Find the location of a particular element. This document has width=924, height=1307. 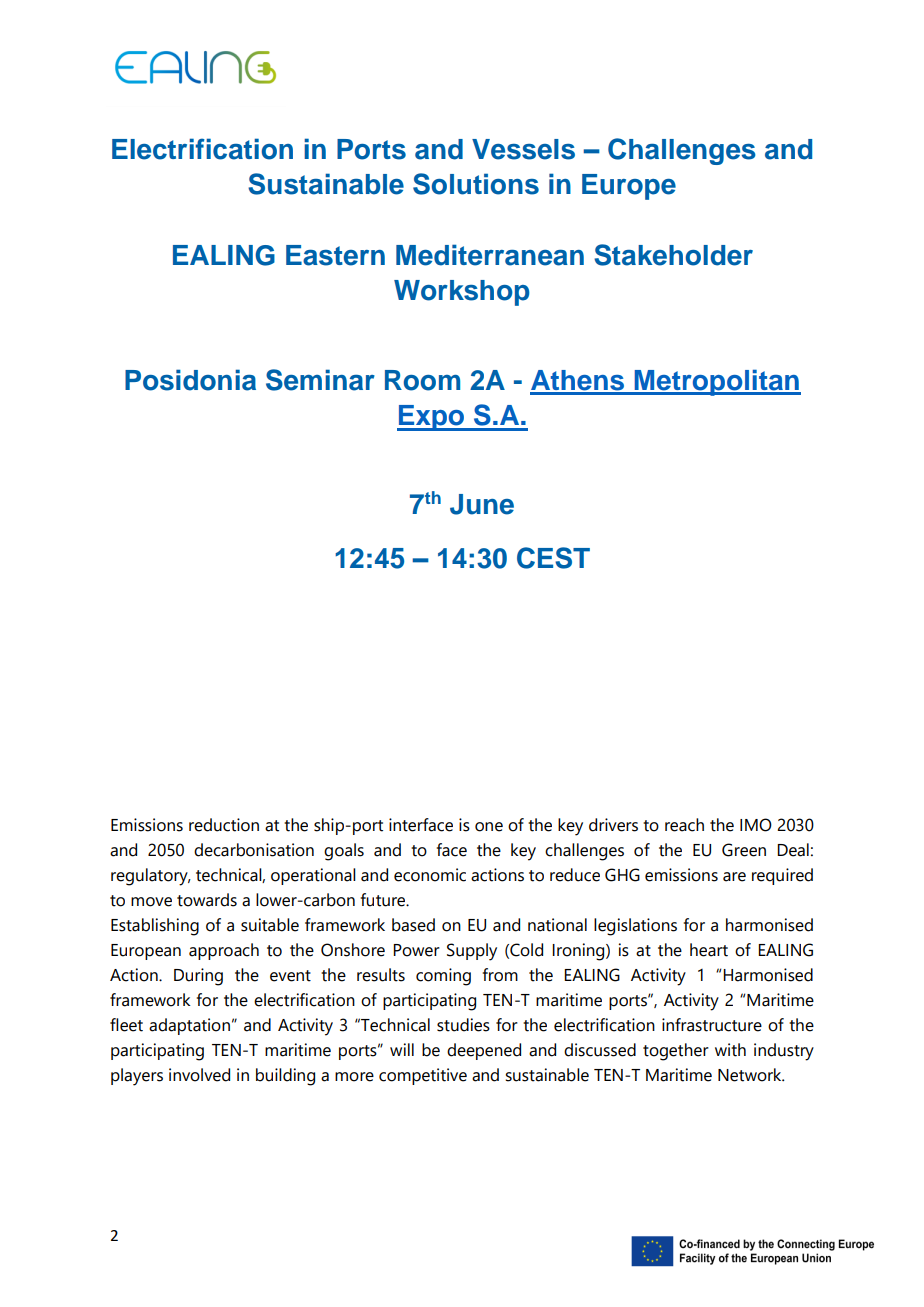

one is located at coordinates (489, 827).
